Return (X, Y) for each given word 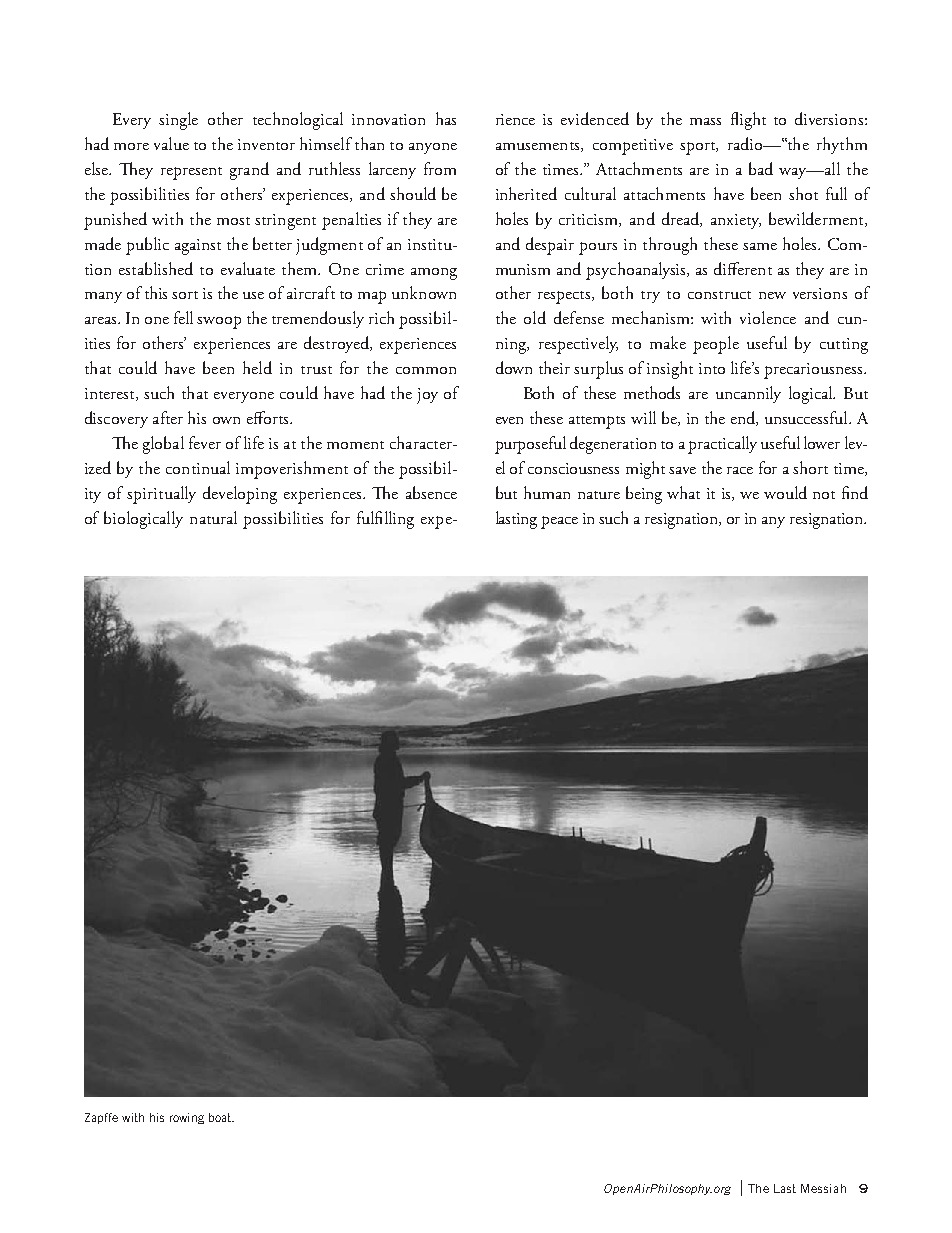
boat (221, 1117)
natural (213, 517)
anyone (433, 148)
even (509, 420)
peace (559, 522)
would (785, 492)
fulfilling (385, 520)
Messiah (823, 1188)
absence (431, 492)
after (168, 417)
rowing (187, 1118)
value (171, 143)
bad (761, 168)
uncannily (748, 394)
